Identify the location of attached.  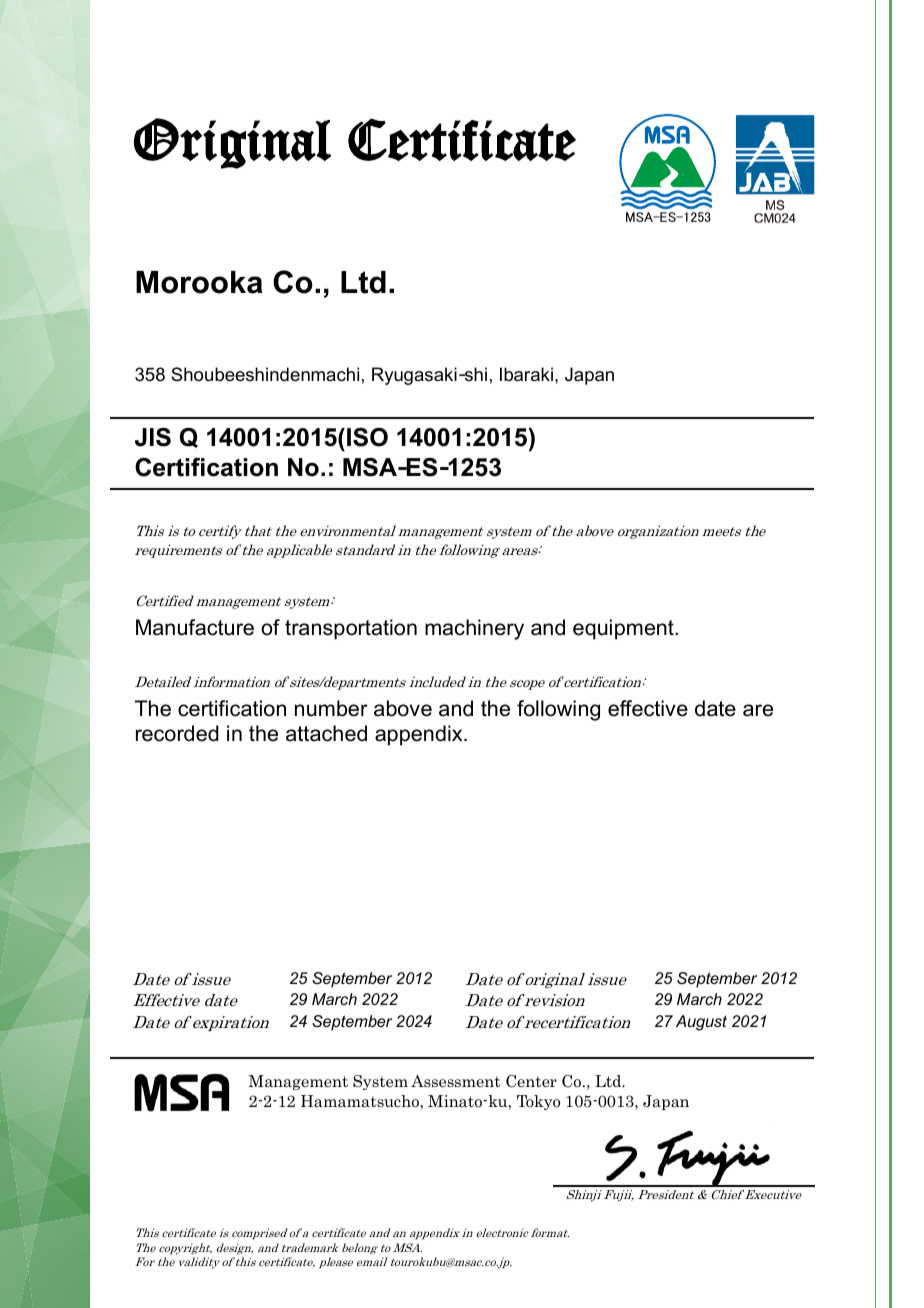
(326, 733).
